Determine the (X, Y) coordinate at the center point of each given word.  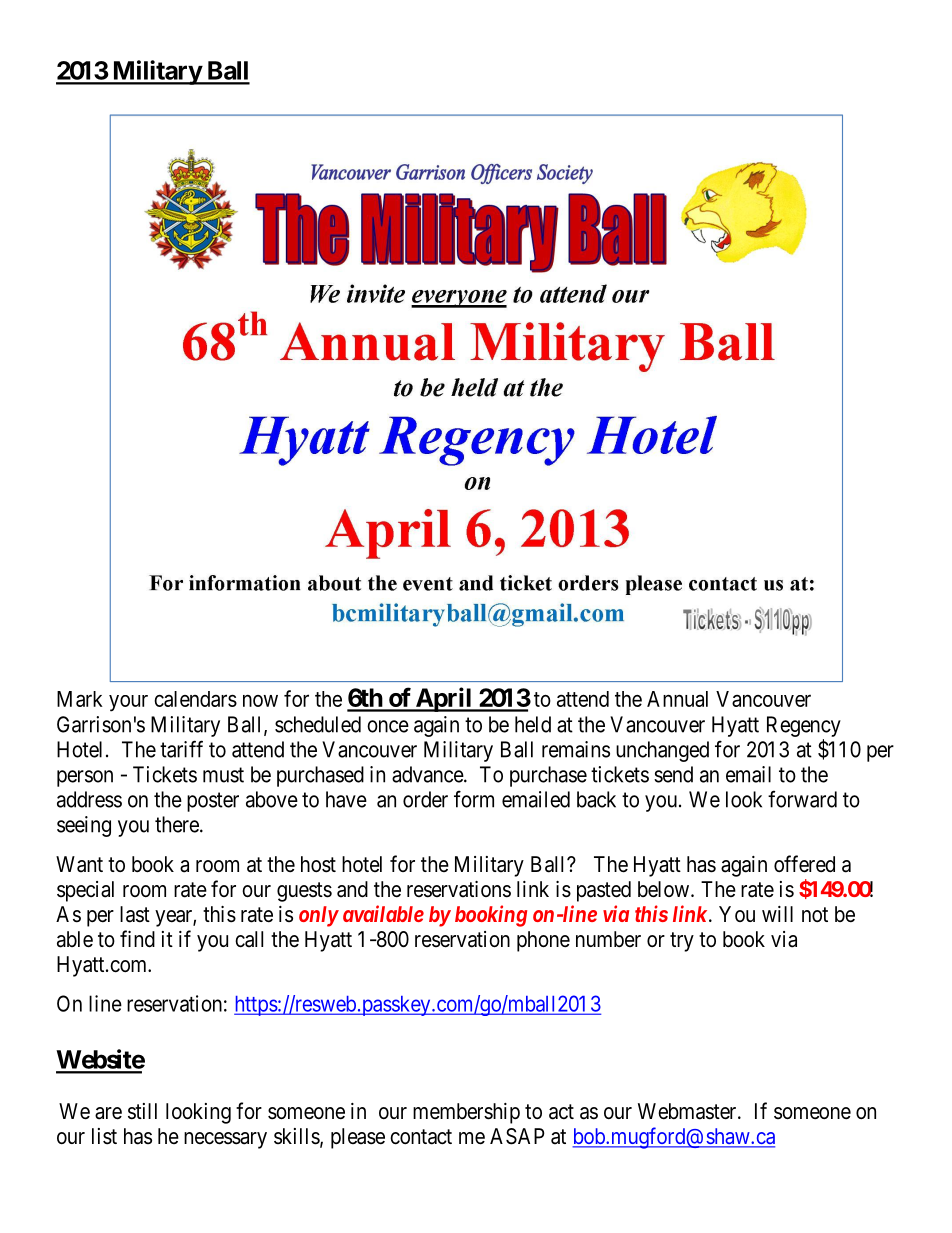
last (135, 914)
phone (543, 941)
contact (421, 1137)
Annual (677, 699)
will (777, 914)
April (443, 699)
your (128, 703)
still (142, 1111)
